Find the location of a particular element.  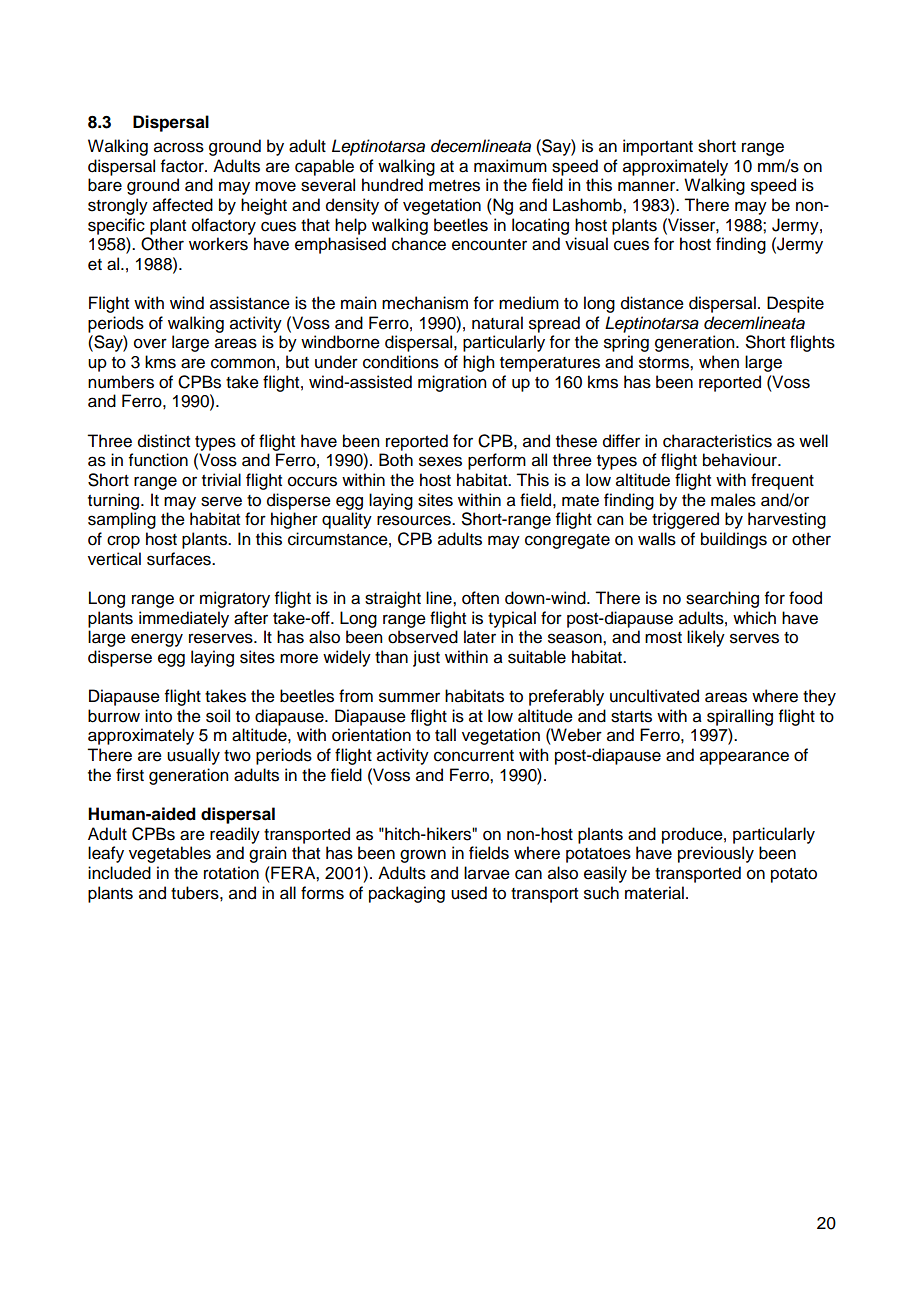

sampling is located at coordinates (122, 520).
